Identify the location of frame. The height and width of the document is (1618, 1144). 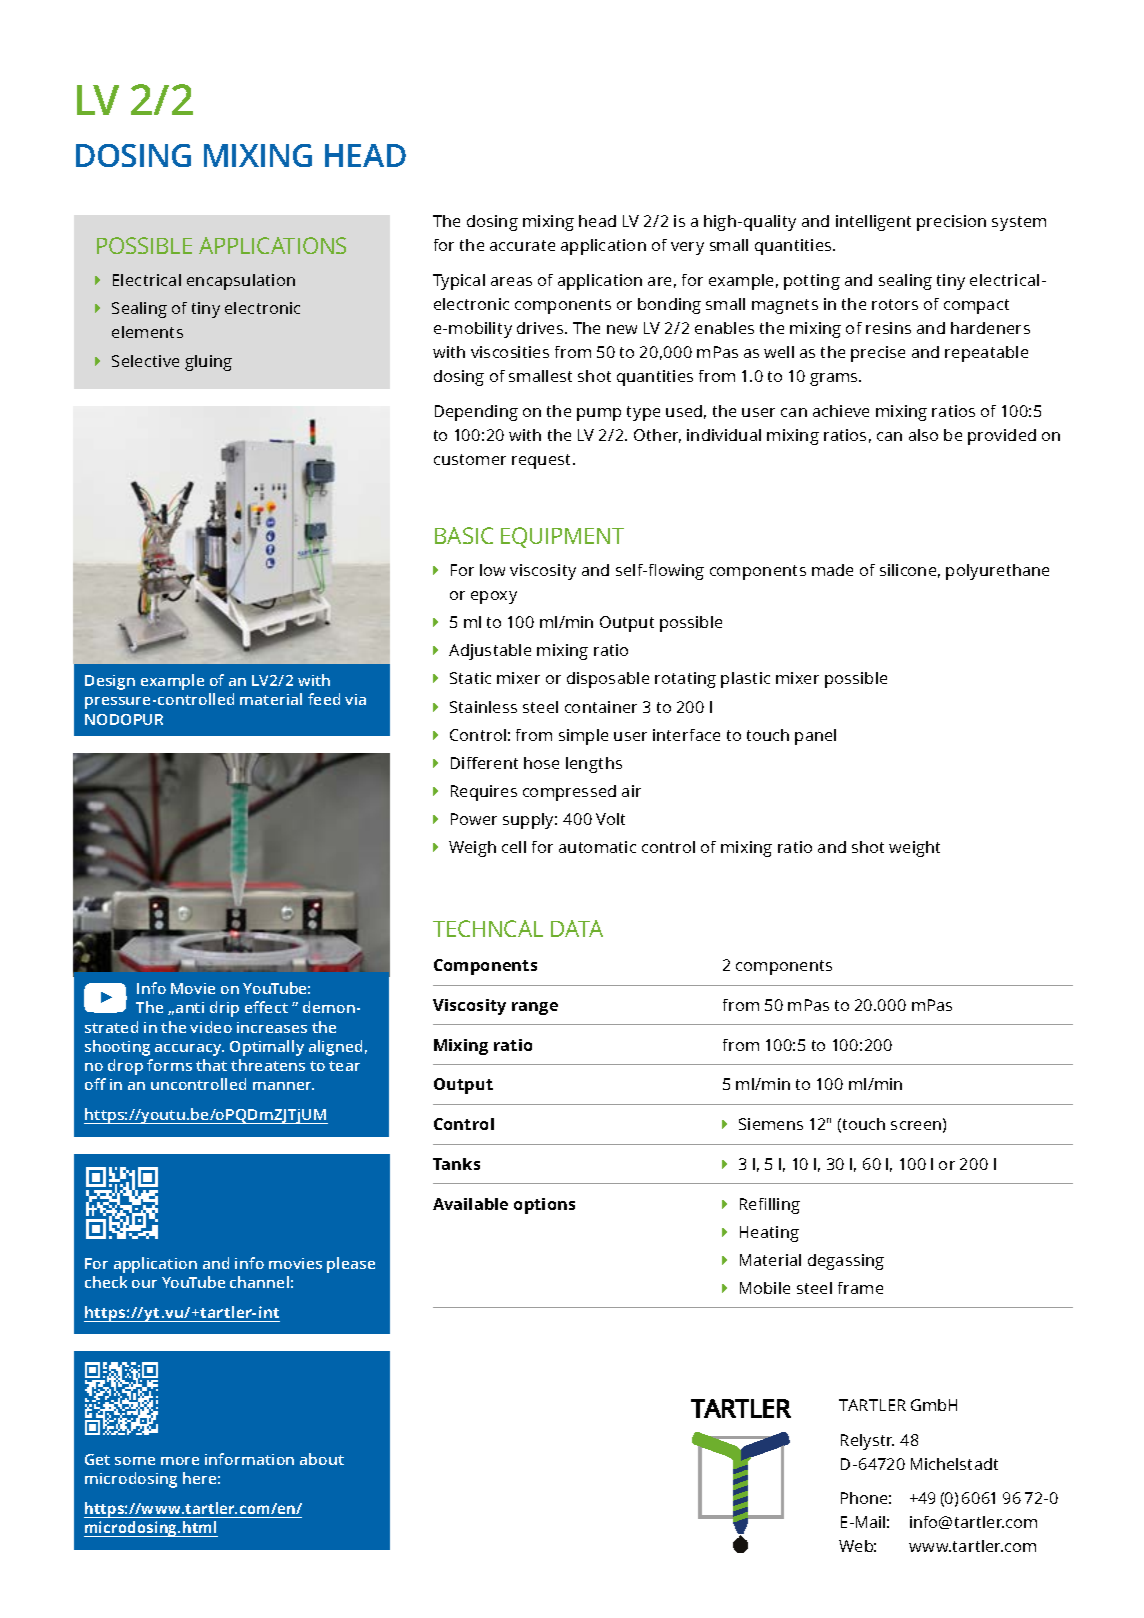
(860, 1288).
